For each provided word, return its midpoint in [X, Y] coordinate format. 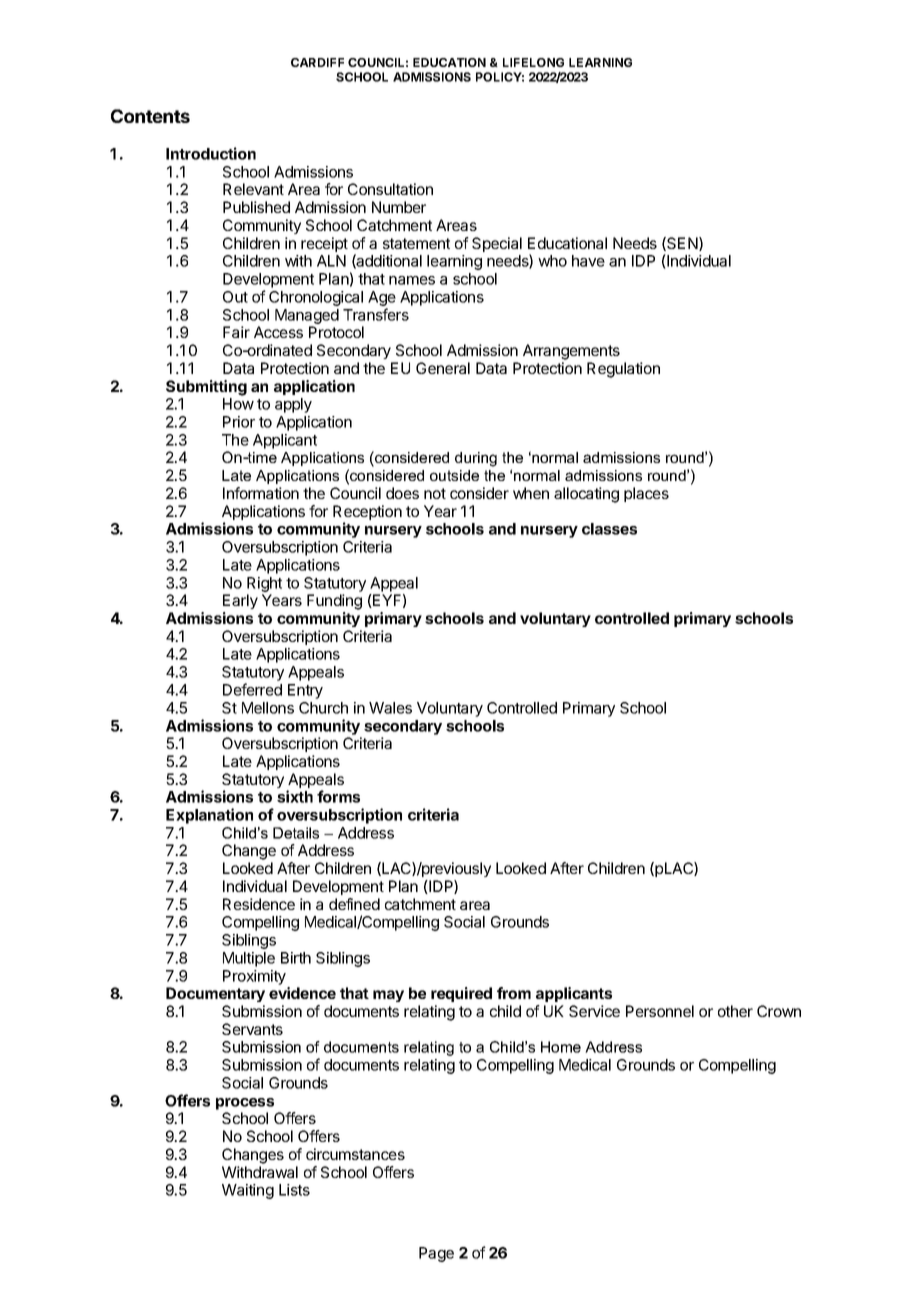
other [735, 1011]
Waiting [248, 1191]
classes [609, 529]
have [588, 261]
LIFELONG [533, 62]
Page [436, 1254]
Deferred [252, 689]
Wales [390, 708]
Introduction [211, 153]
